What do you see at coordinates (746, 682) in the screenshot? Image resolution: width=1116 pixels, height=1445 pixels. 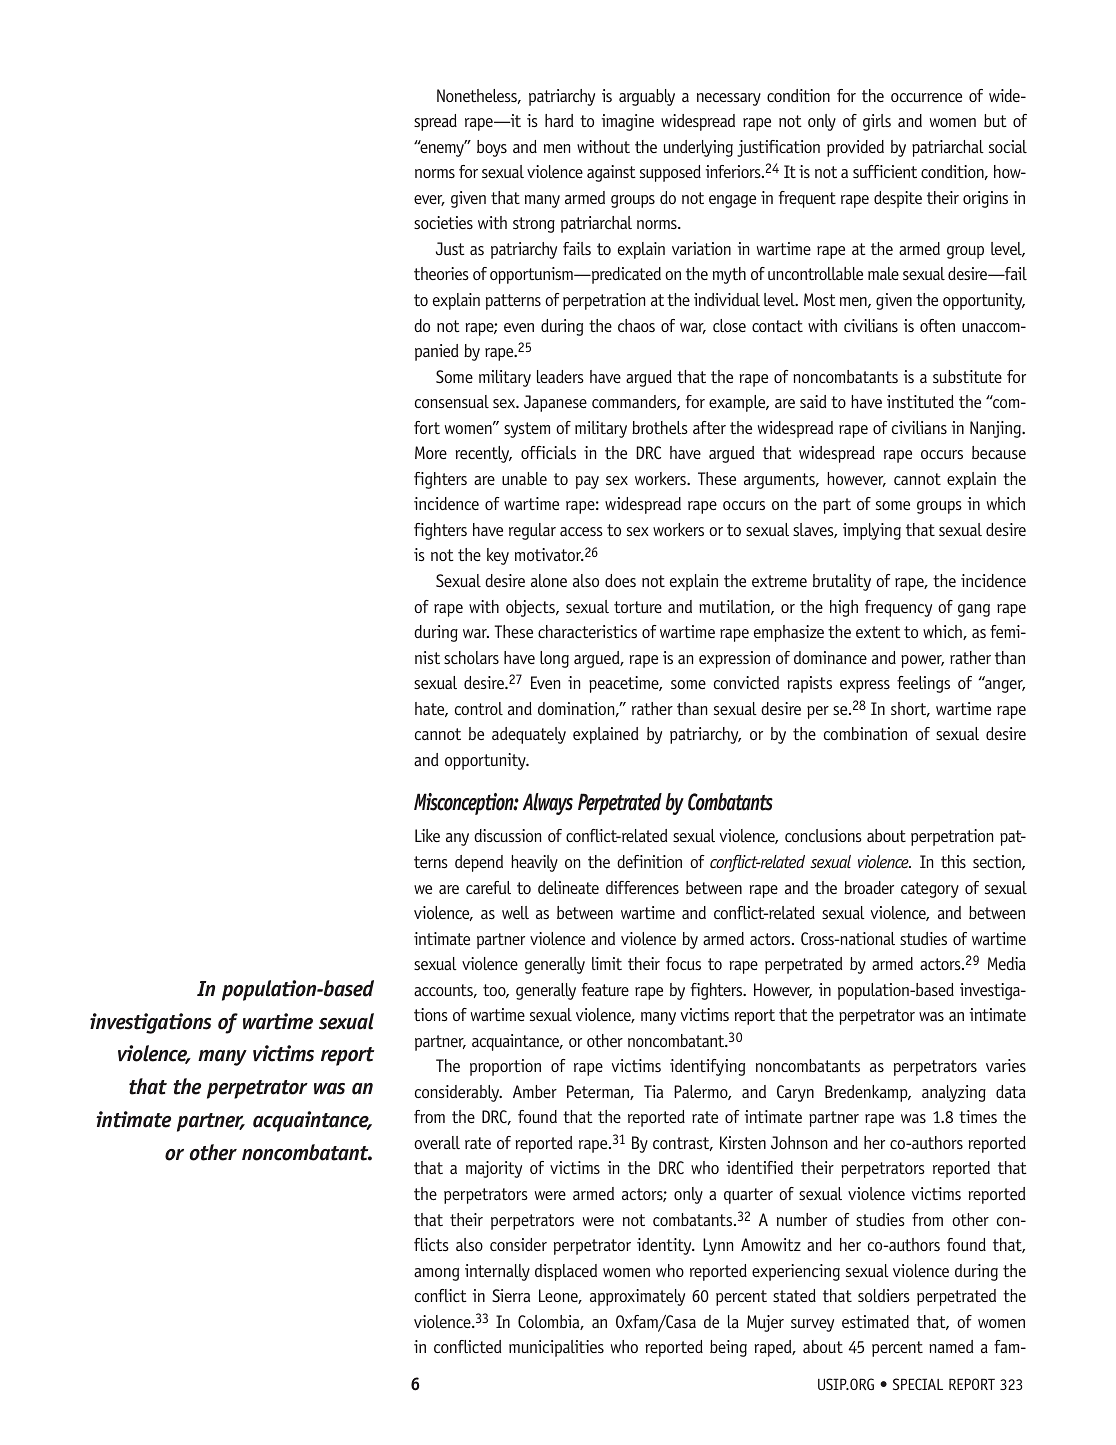 I see `convicted` at bounding box center [746, 682].
